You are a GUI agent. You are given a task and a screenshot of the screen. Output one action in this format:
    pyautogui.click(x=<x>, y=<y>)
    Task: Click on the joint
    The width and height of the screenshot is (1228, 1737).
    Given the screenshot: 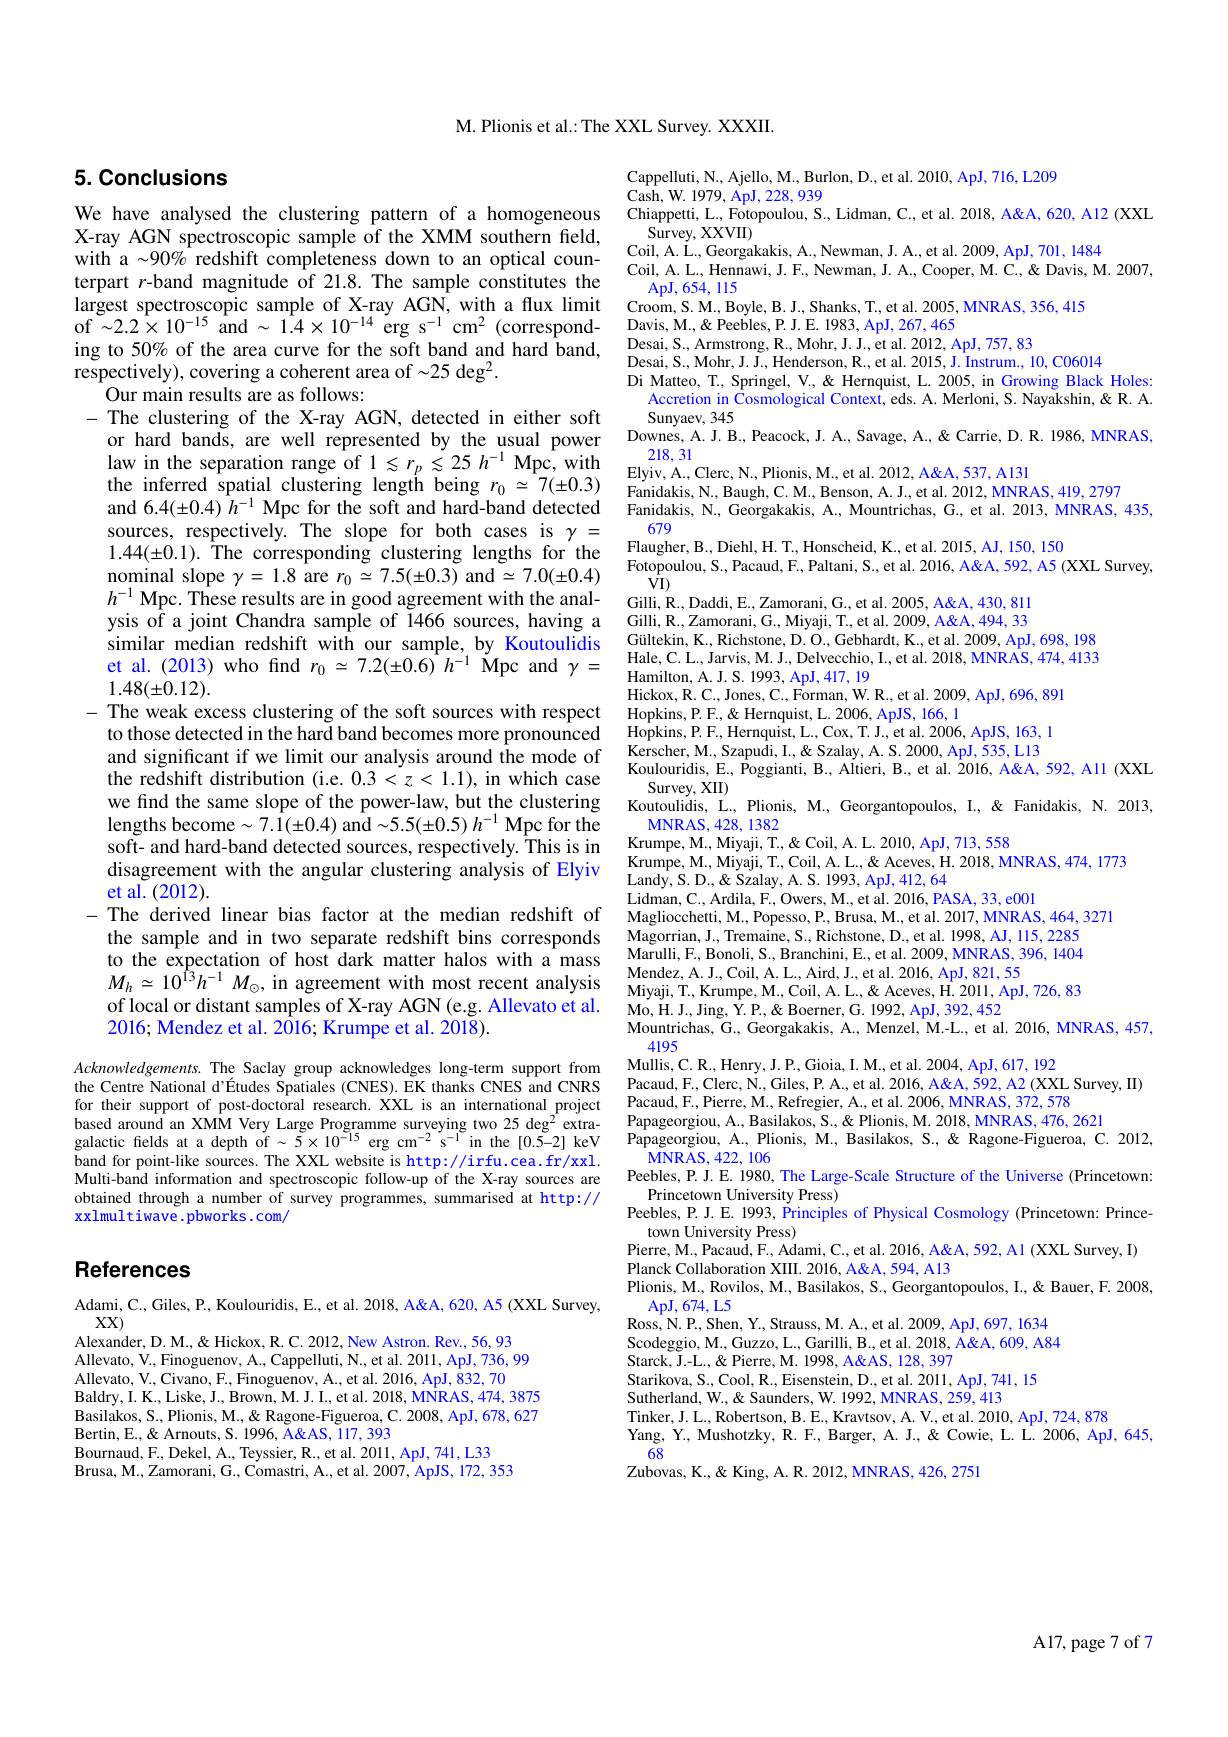 What is the action you would take?
    pyautogui.click(x=207, y=622)
